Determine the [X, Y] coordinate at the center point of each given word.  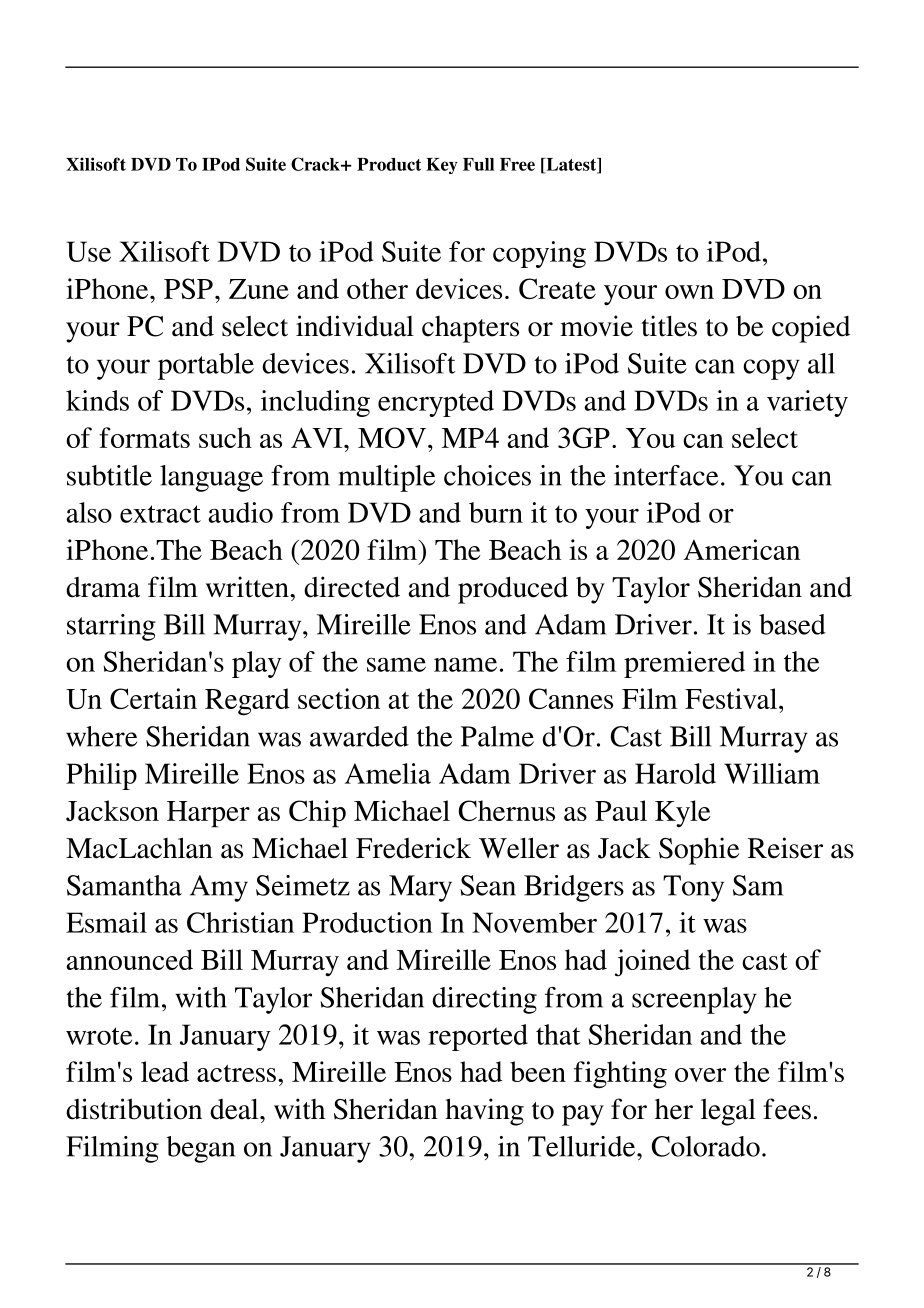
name [465, 664]
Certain [153, 698]
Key [442, 166]
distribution [134, 1109]
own [689, 292]
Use [88, 251]
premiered [684, 664]
